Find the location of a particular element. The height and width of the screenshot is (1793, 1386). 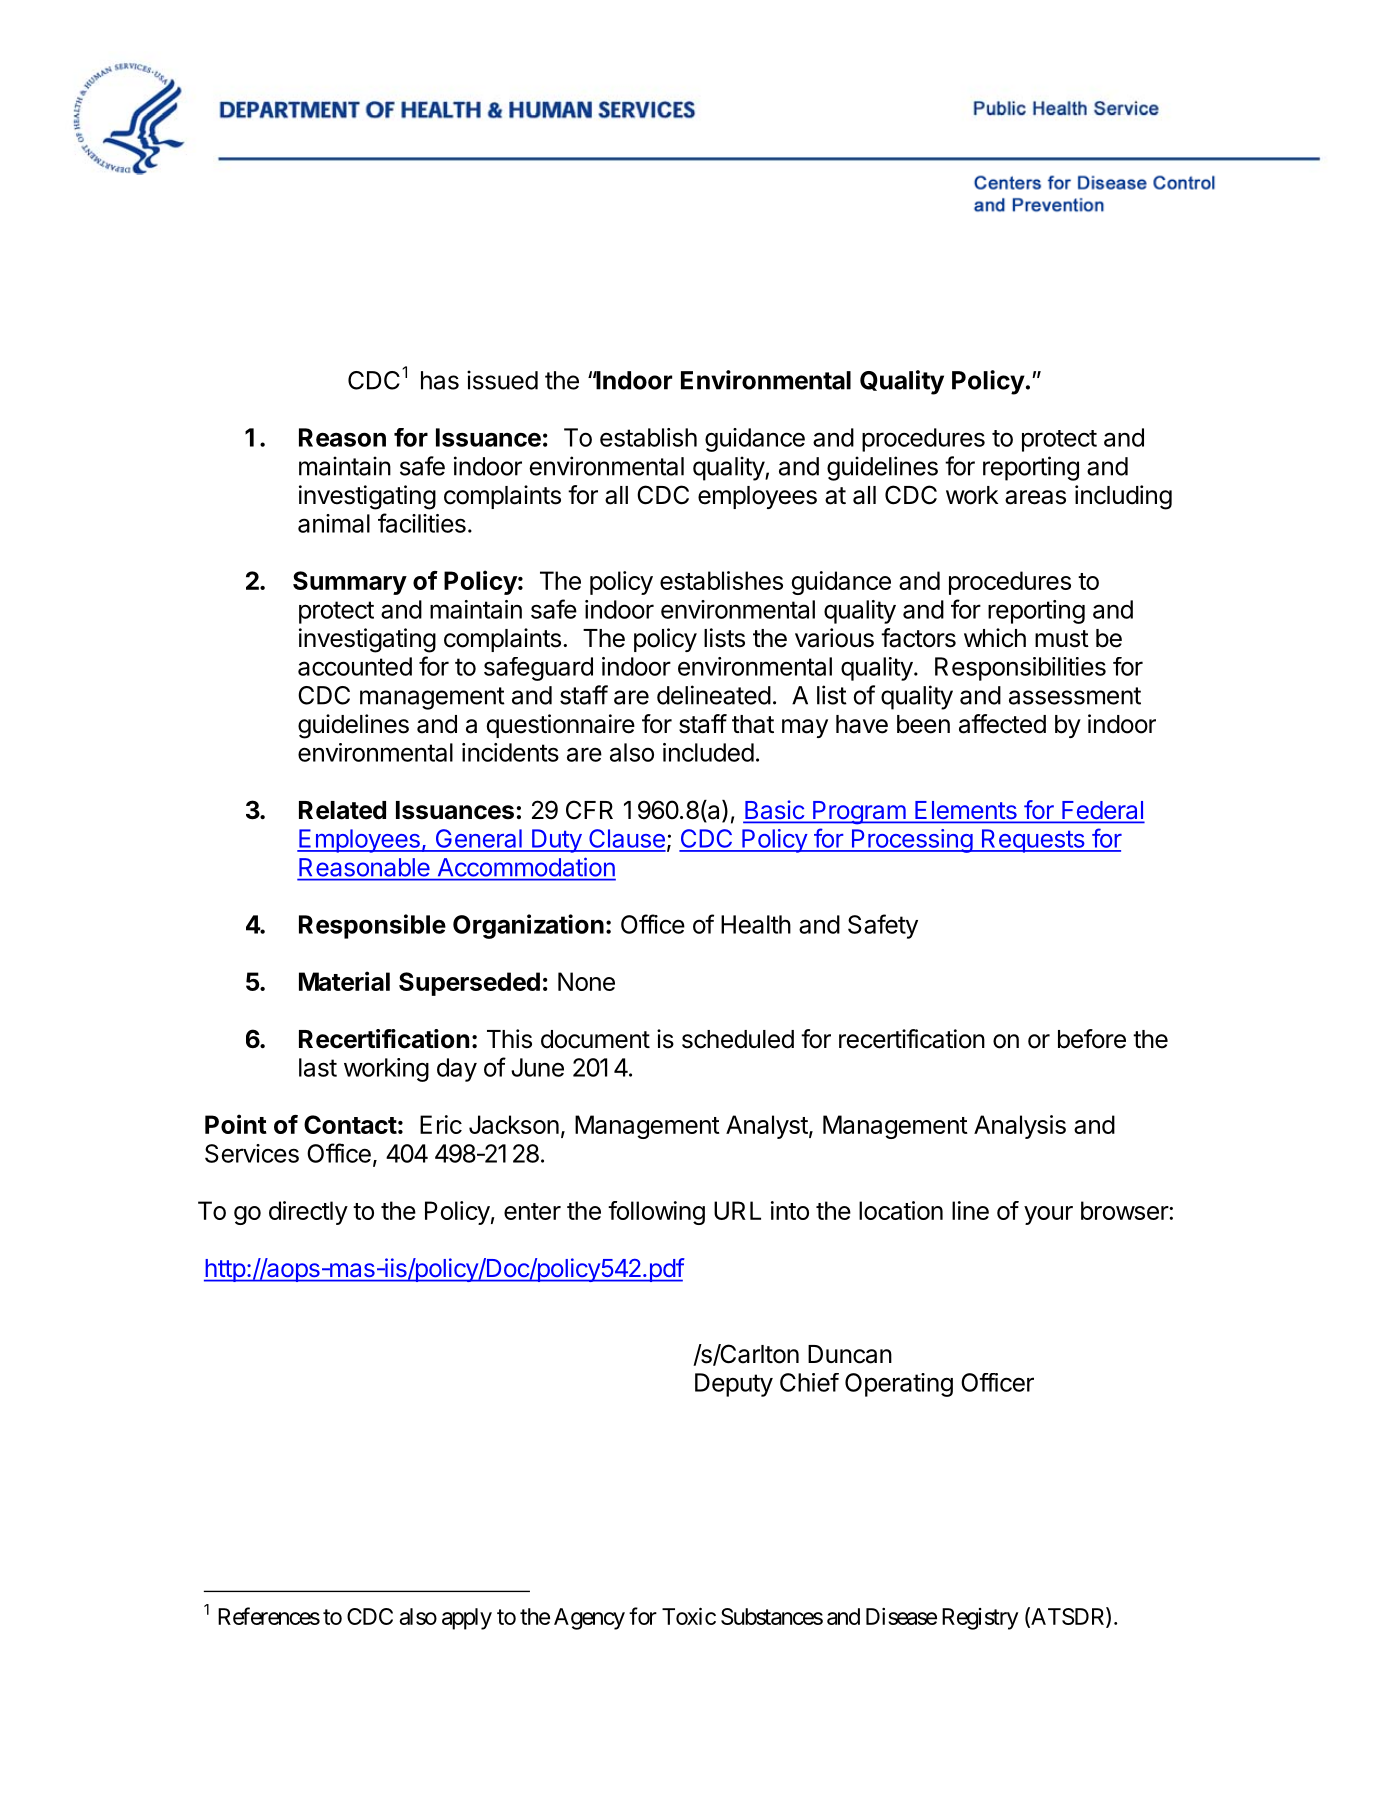

Agency is located at coordinates (589, 1619).
